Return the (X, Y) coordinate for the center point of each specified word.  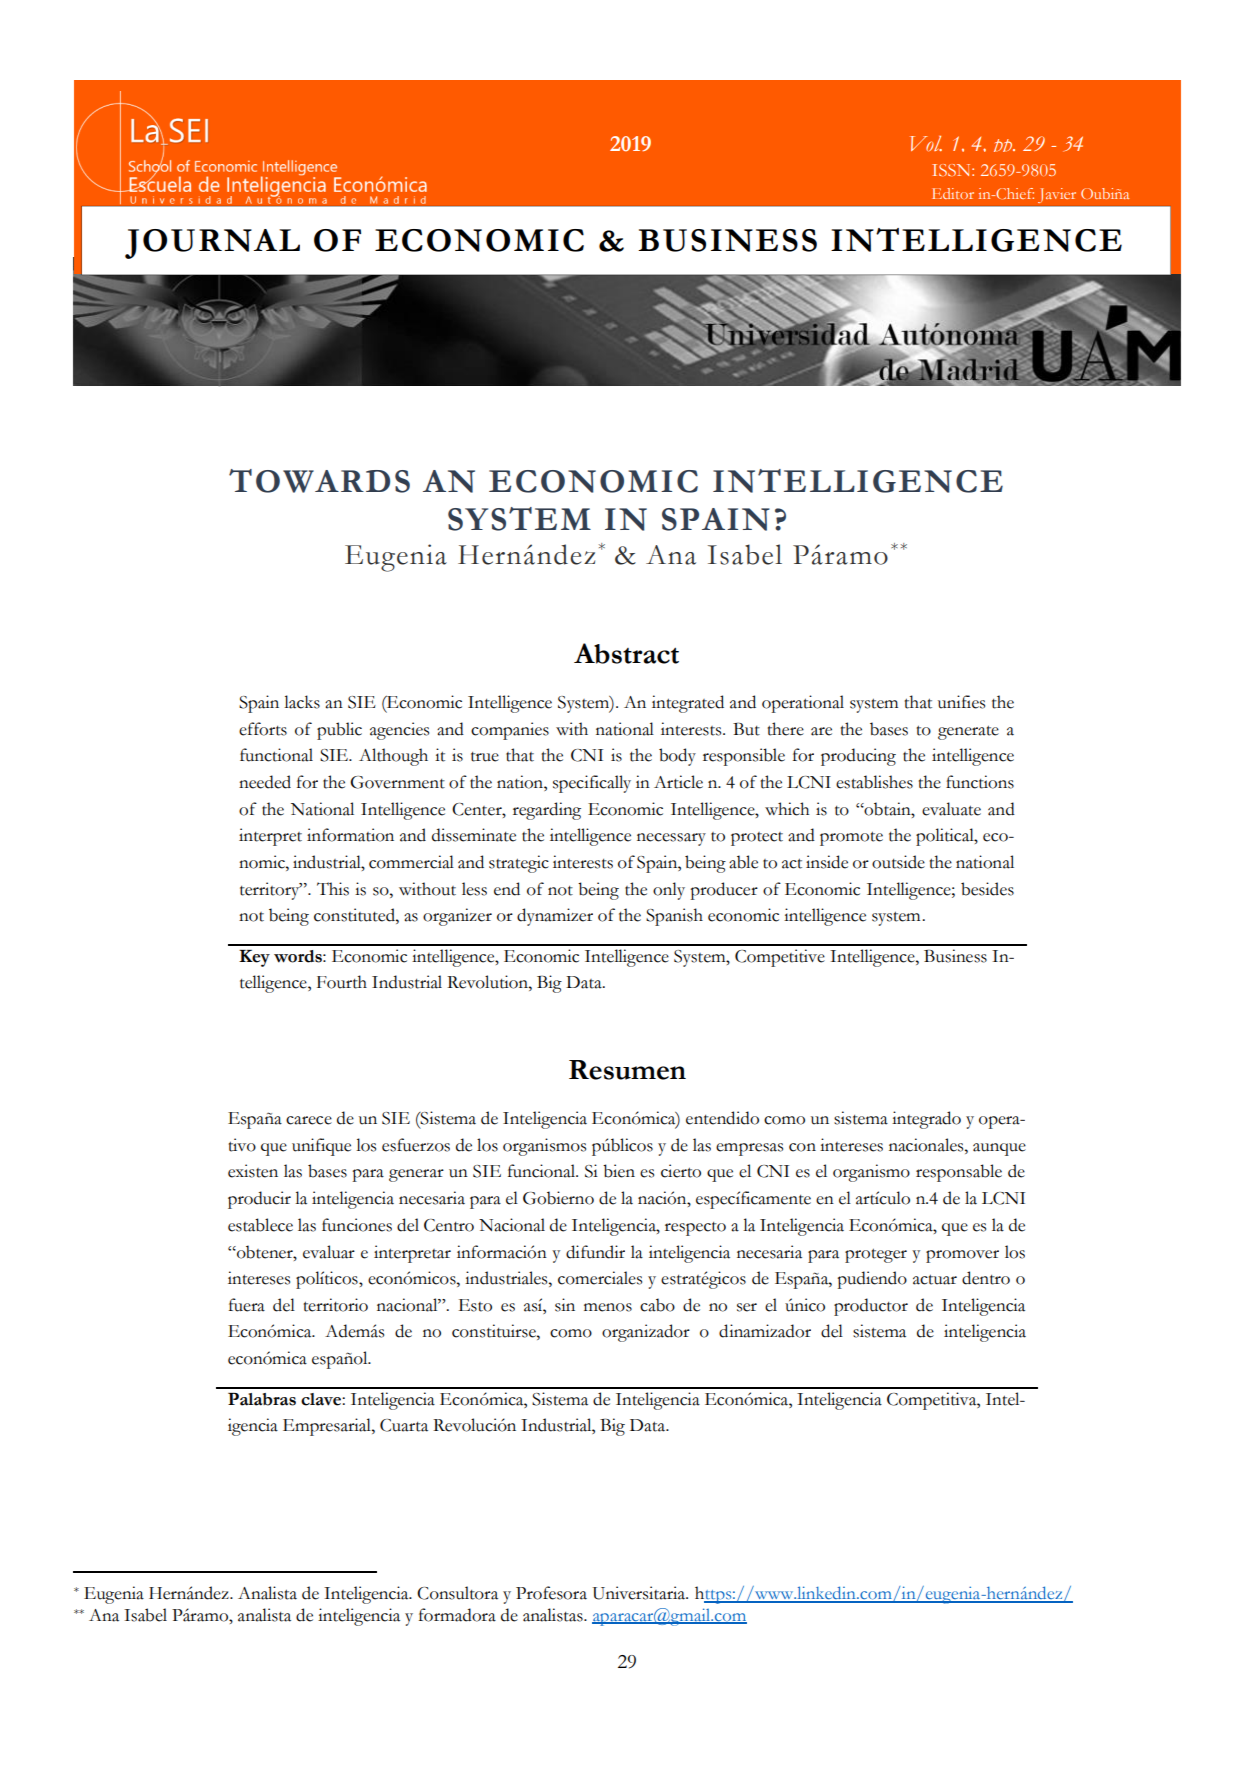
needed (265, 782)
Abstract (626, 653)
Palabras (262, 1399)
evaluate (951, 809)
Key (254, 958)
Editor (953, 193)
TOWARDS (319, 481)
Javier (1057, 195)
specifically (592, 784)
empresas (749, 1149)
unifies (961, 702)
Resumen (627, 1070)
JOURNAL (212, 244)
